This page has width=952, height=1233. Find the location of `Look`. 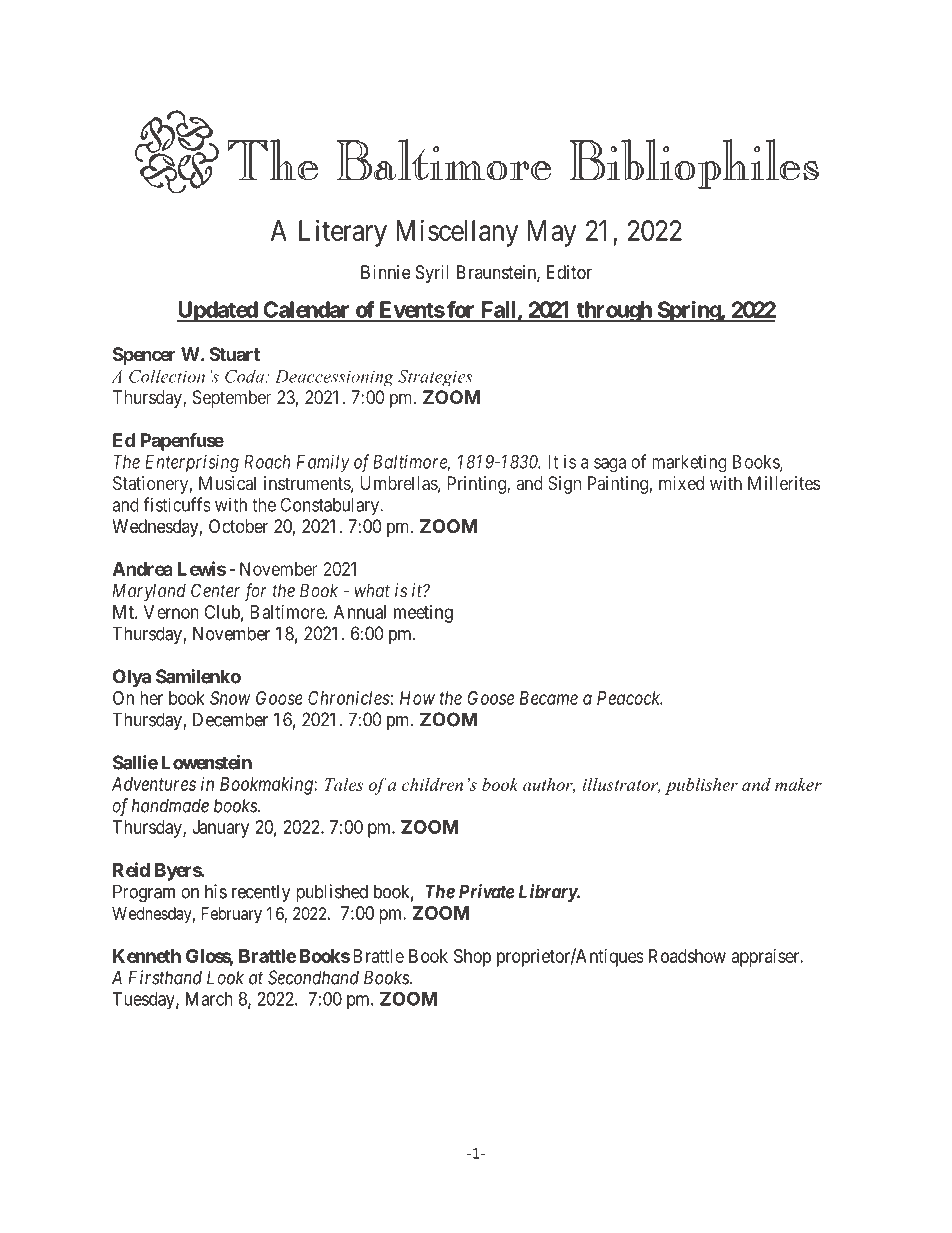

Look is located at coordinates (225, 977).
